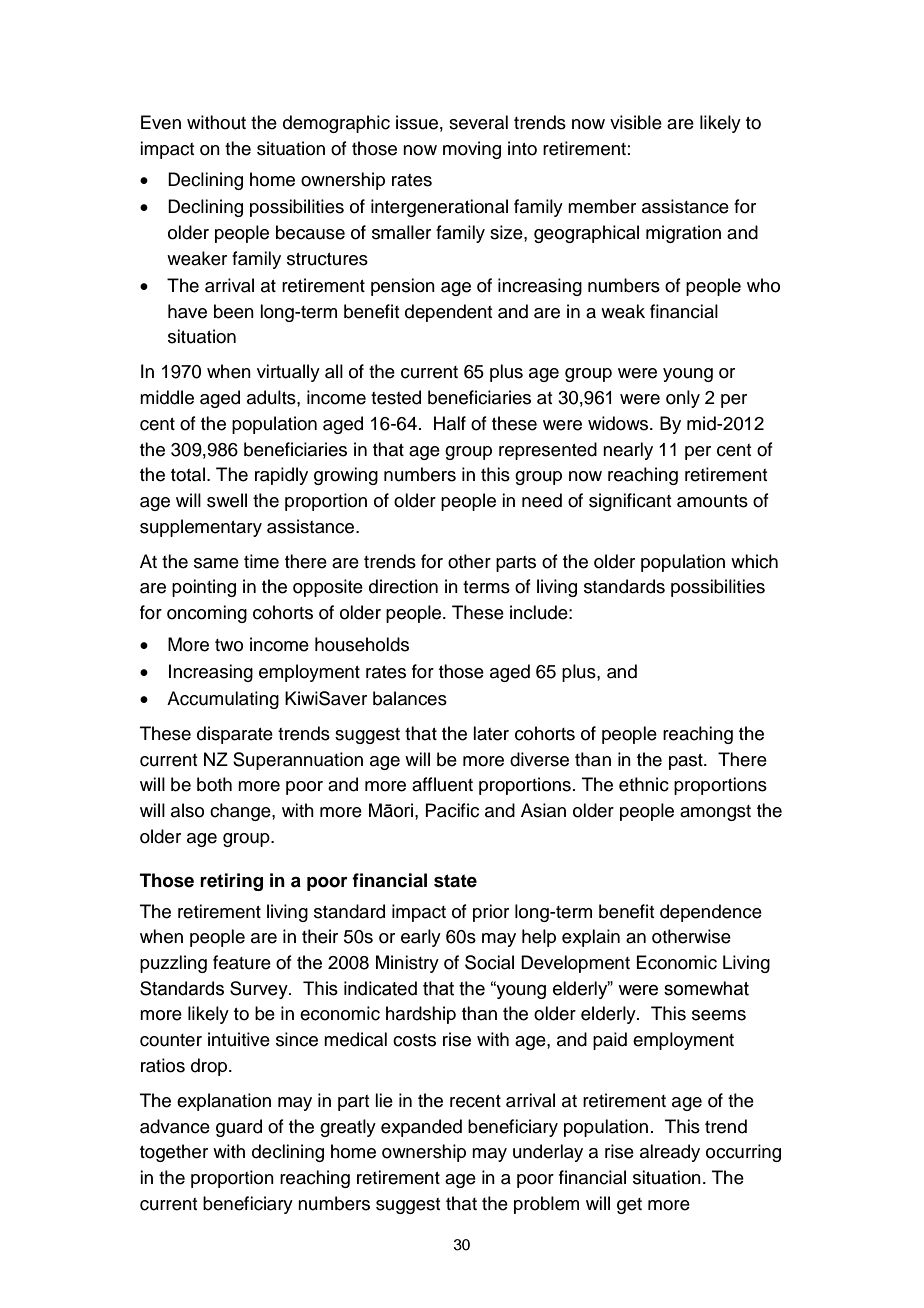 This image has width=924, height=1308. What do you see at coordinates (715, 813) in the image?
I see `amongst` at bounding box center [715, 813].
